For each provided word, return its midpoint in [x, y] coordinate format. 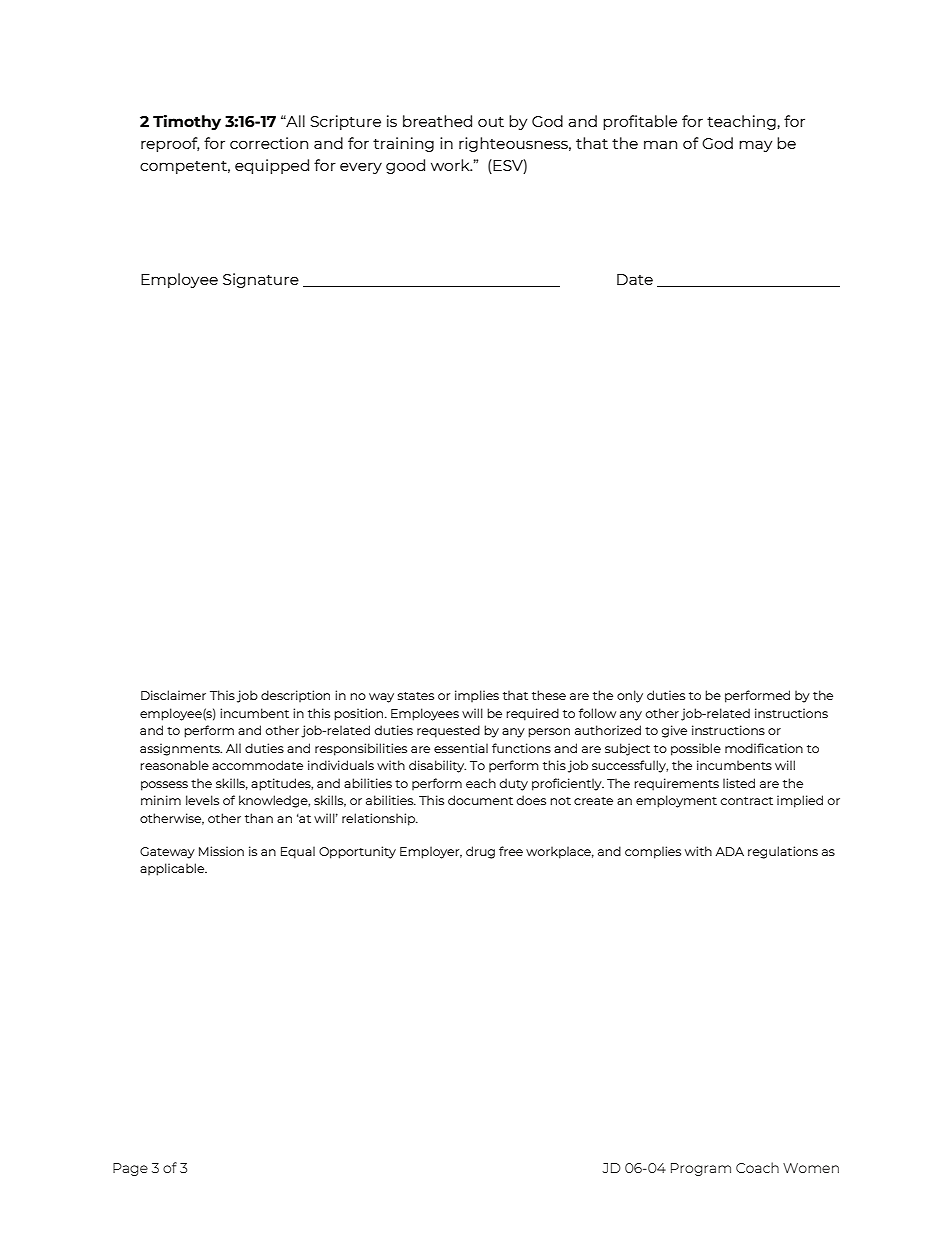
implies [477, 696]
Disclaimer [173, 695]
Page [130, 1169]
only [630, 696]
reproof [170, 144]
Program [701, 1169]
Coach [757, 1167]
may [755, 146]
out [491, 122]
